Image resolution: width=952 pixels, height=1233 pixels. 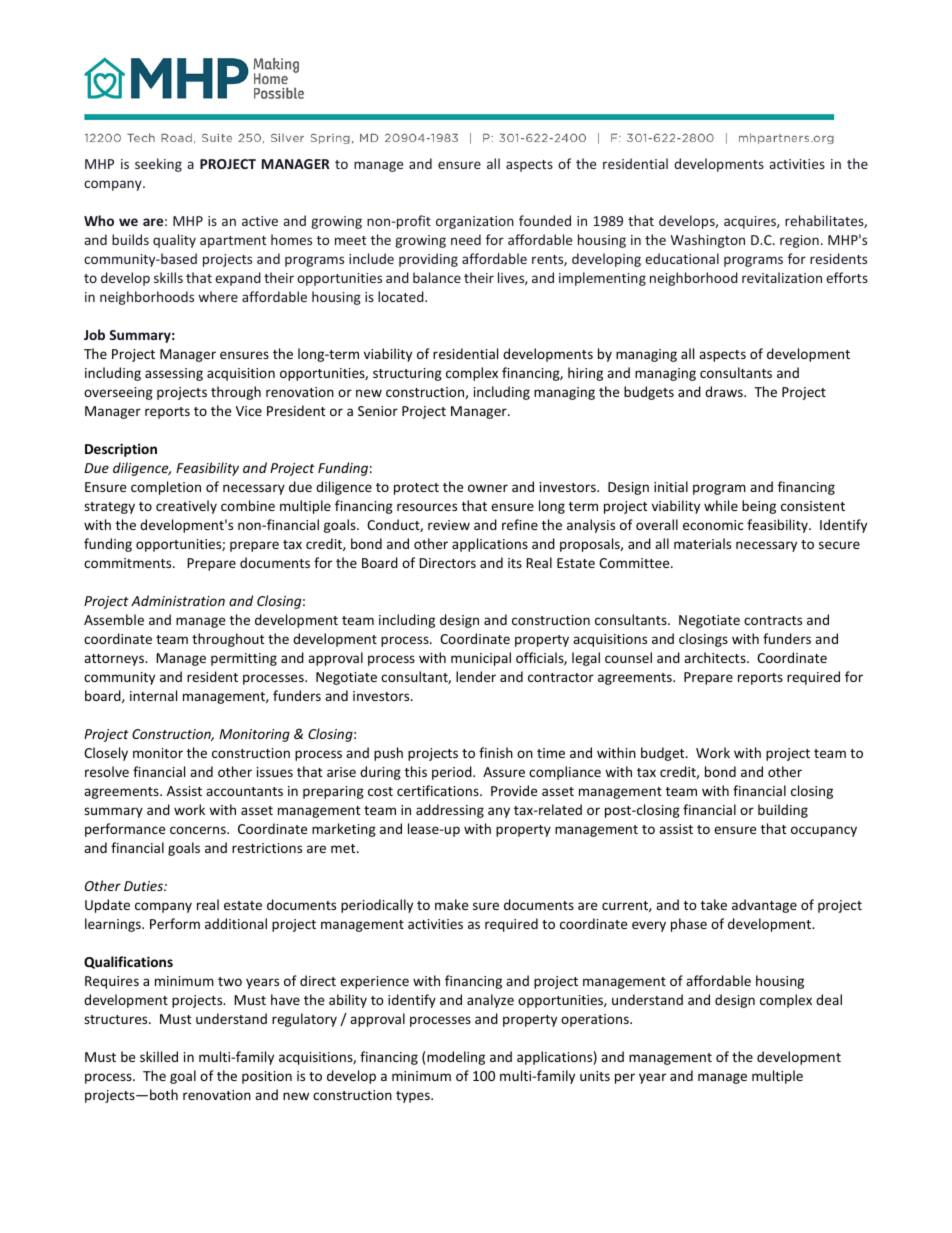 What do you see at coordinates (773, 620) in the screenshot?
I see `contracts` at bounding box center [773, 620].
